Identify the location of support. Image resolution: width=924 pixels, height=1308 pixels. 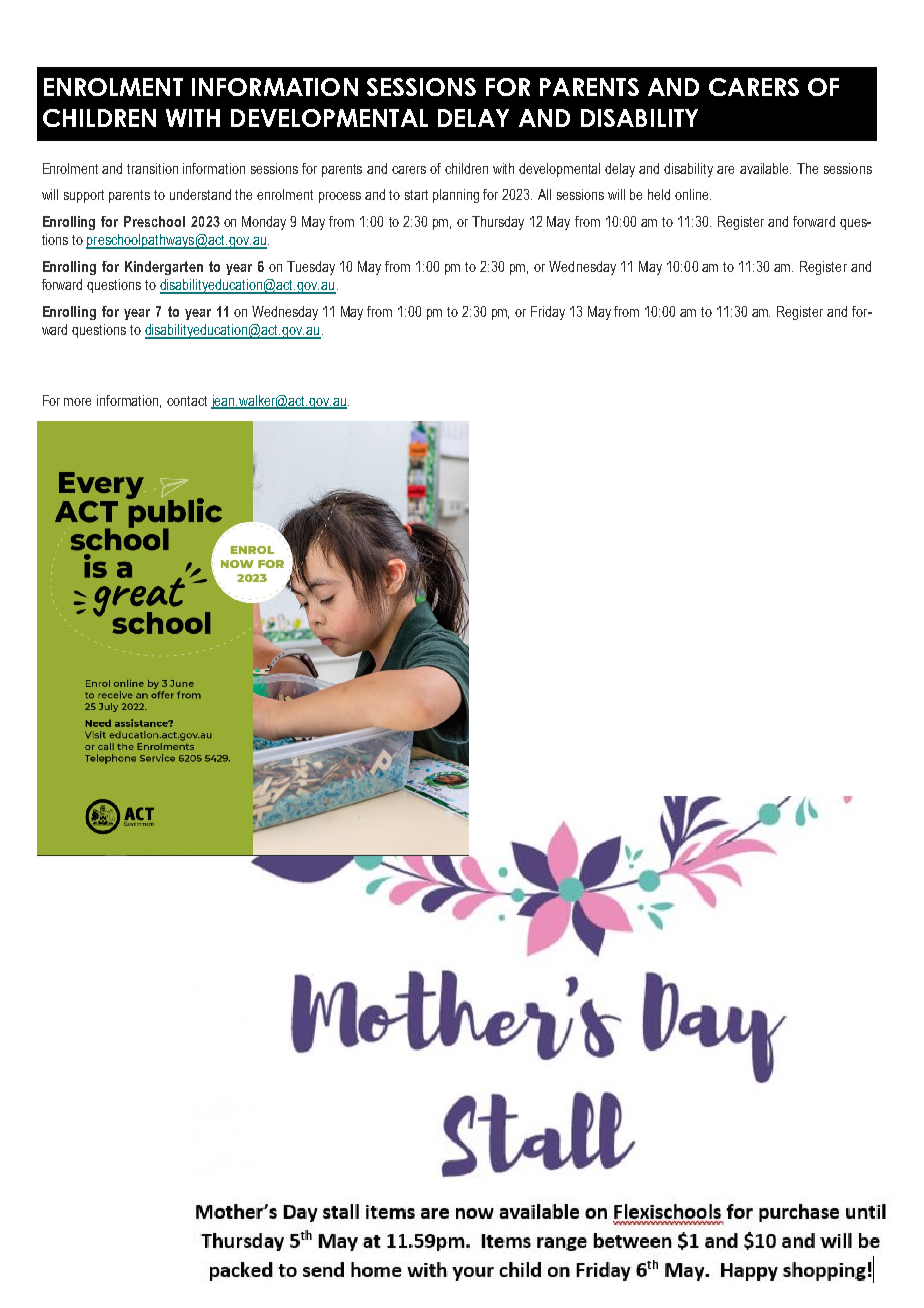
(84, 196).
